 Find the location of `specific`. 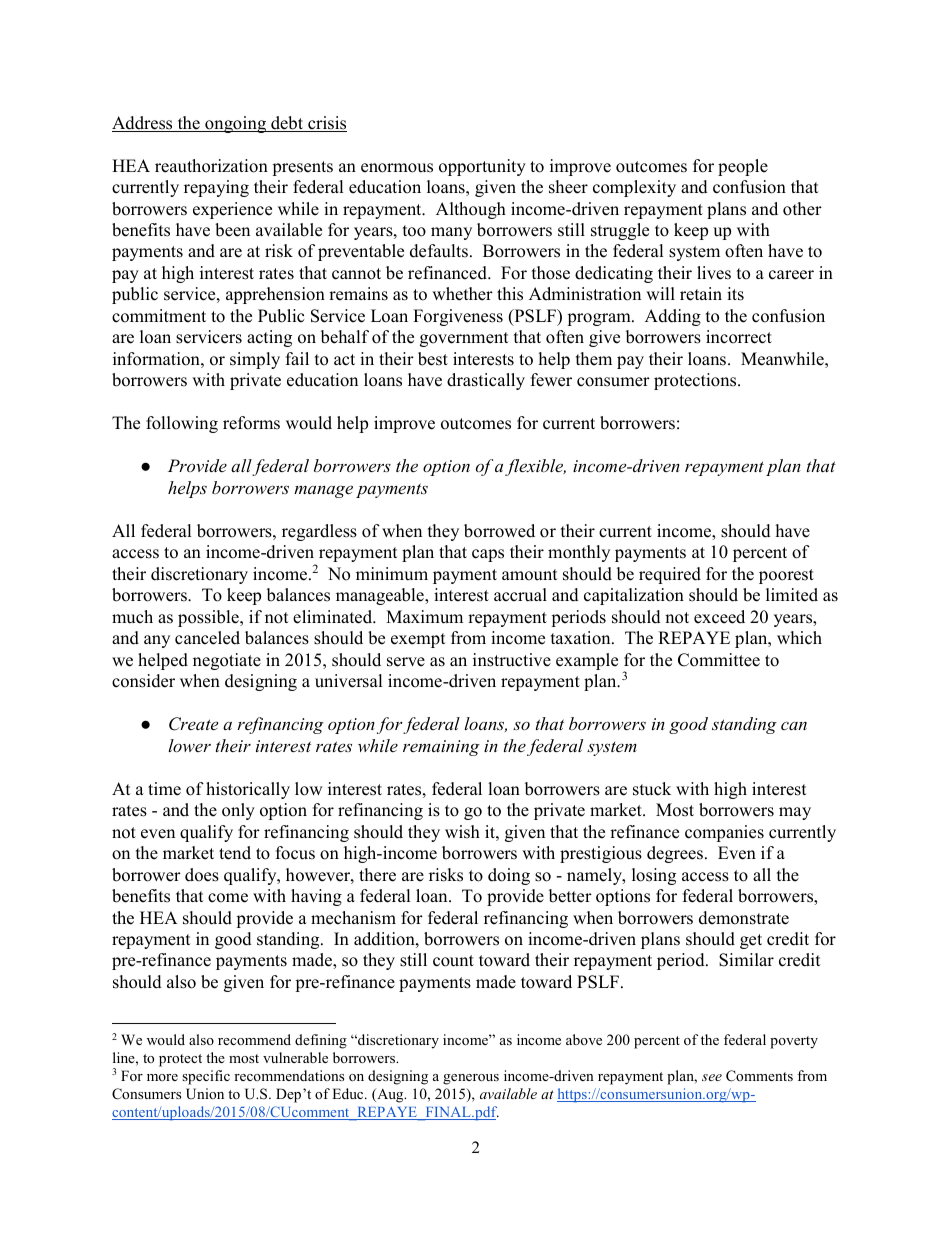

specific is located at coordinates (206, 1077).
